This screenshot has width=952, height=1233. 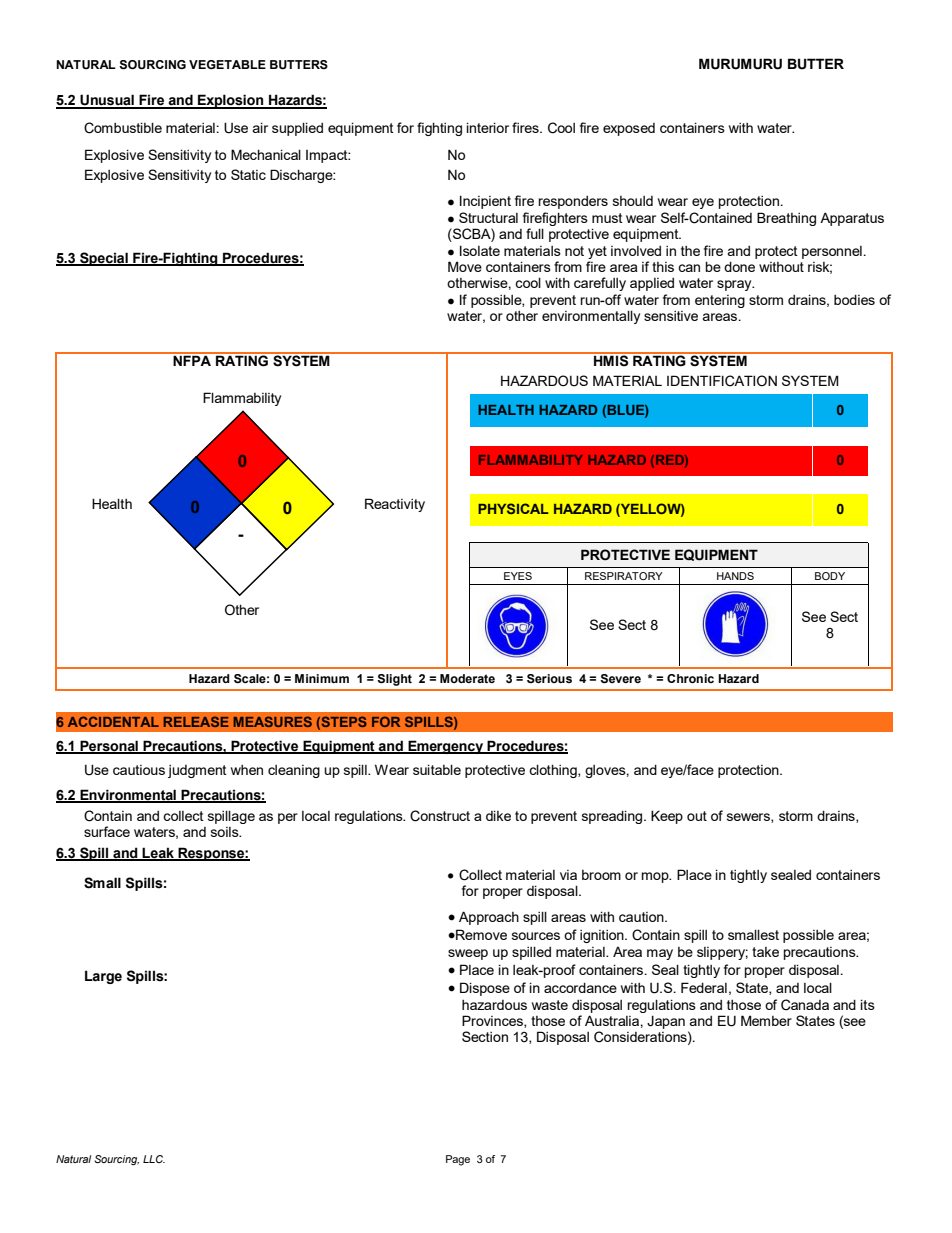 What do you see at coordinates (735, 285) in the screenshot?
I see `spray` at bounding box center [735, 285].
